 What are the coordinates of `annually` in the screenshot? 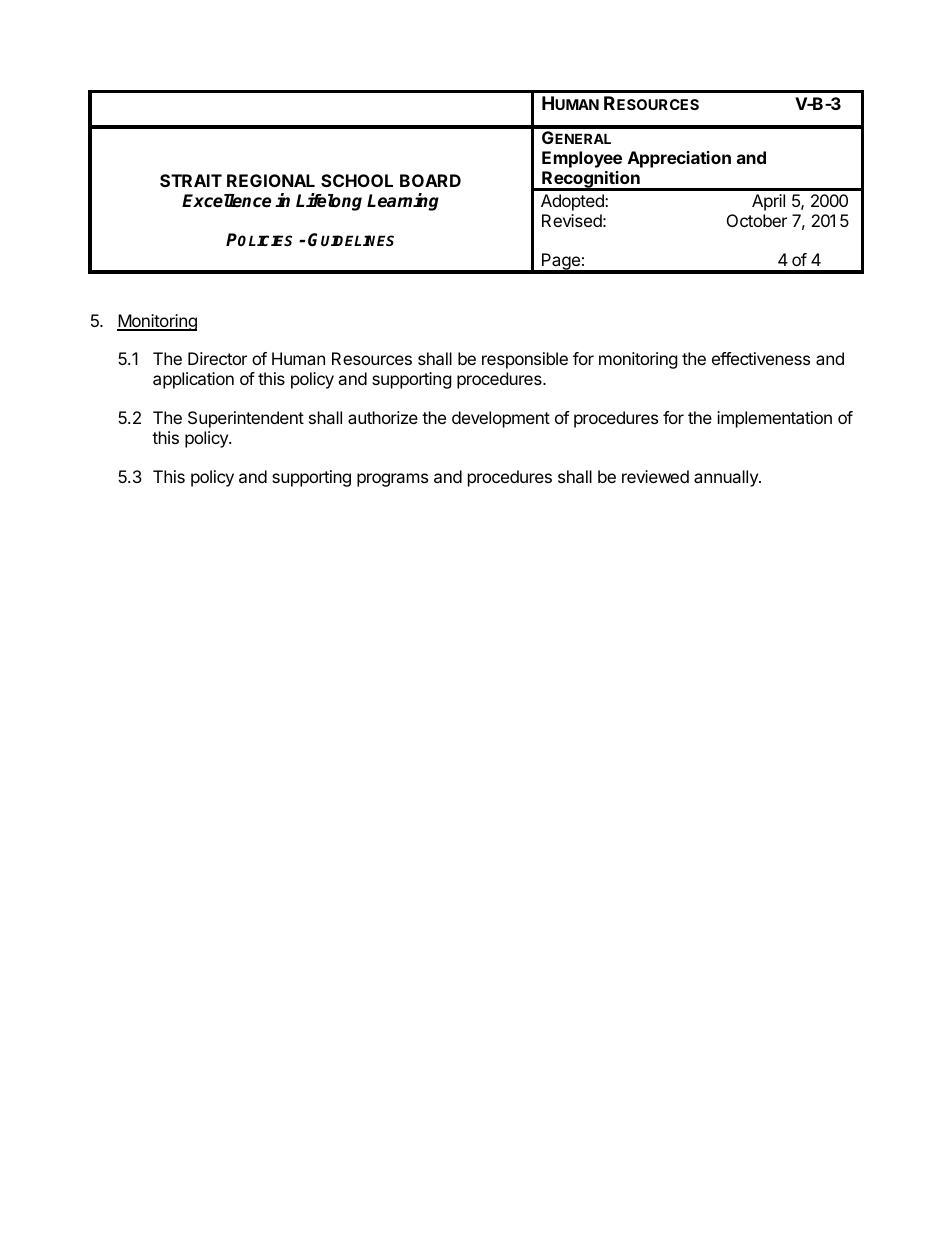 It's located at (727, 478).
